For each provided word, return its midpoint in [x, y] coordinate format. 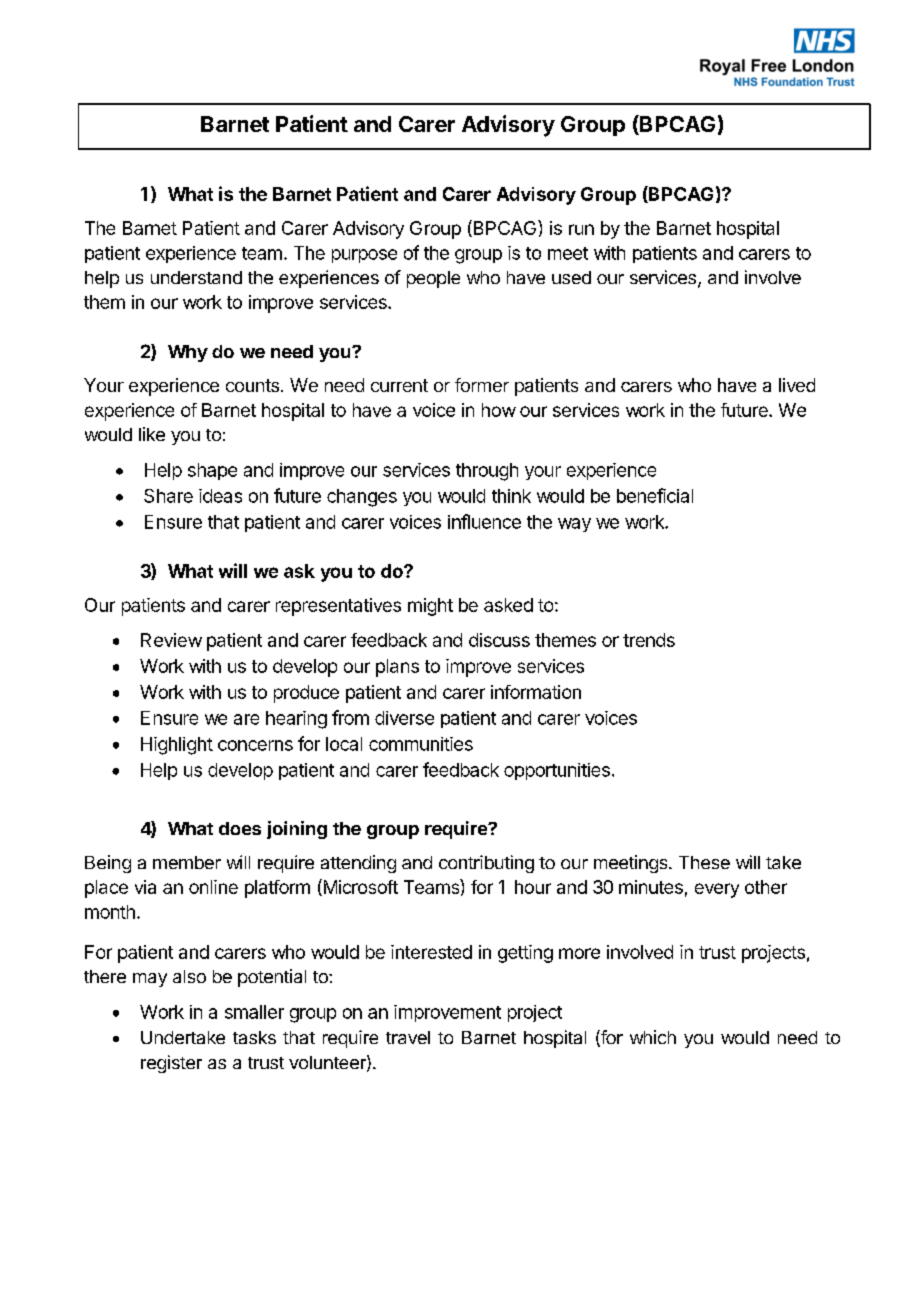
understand [196, 277]
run [581, 229]
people [433, 279]
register [171, 1064]
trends [649, 640]
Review [171, 640]
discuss [499, 640]
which [653, 1037]
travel [408, 1037]
